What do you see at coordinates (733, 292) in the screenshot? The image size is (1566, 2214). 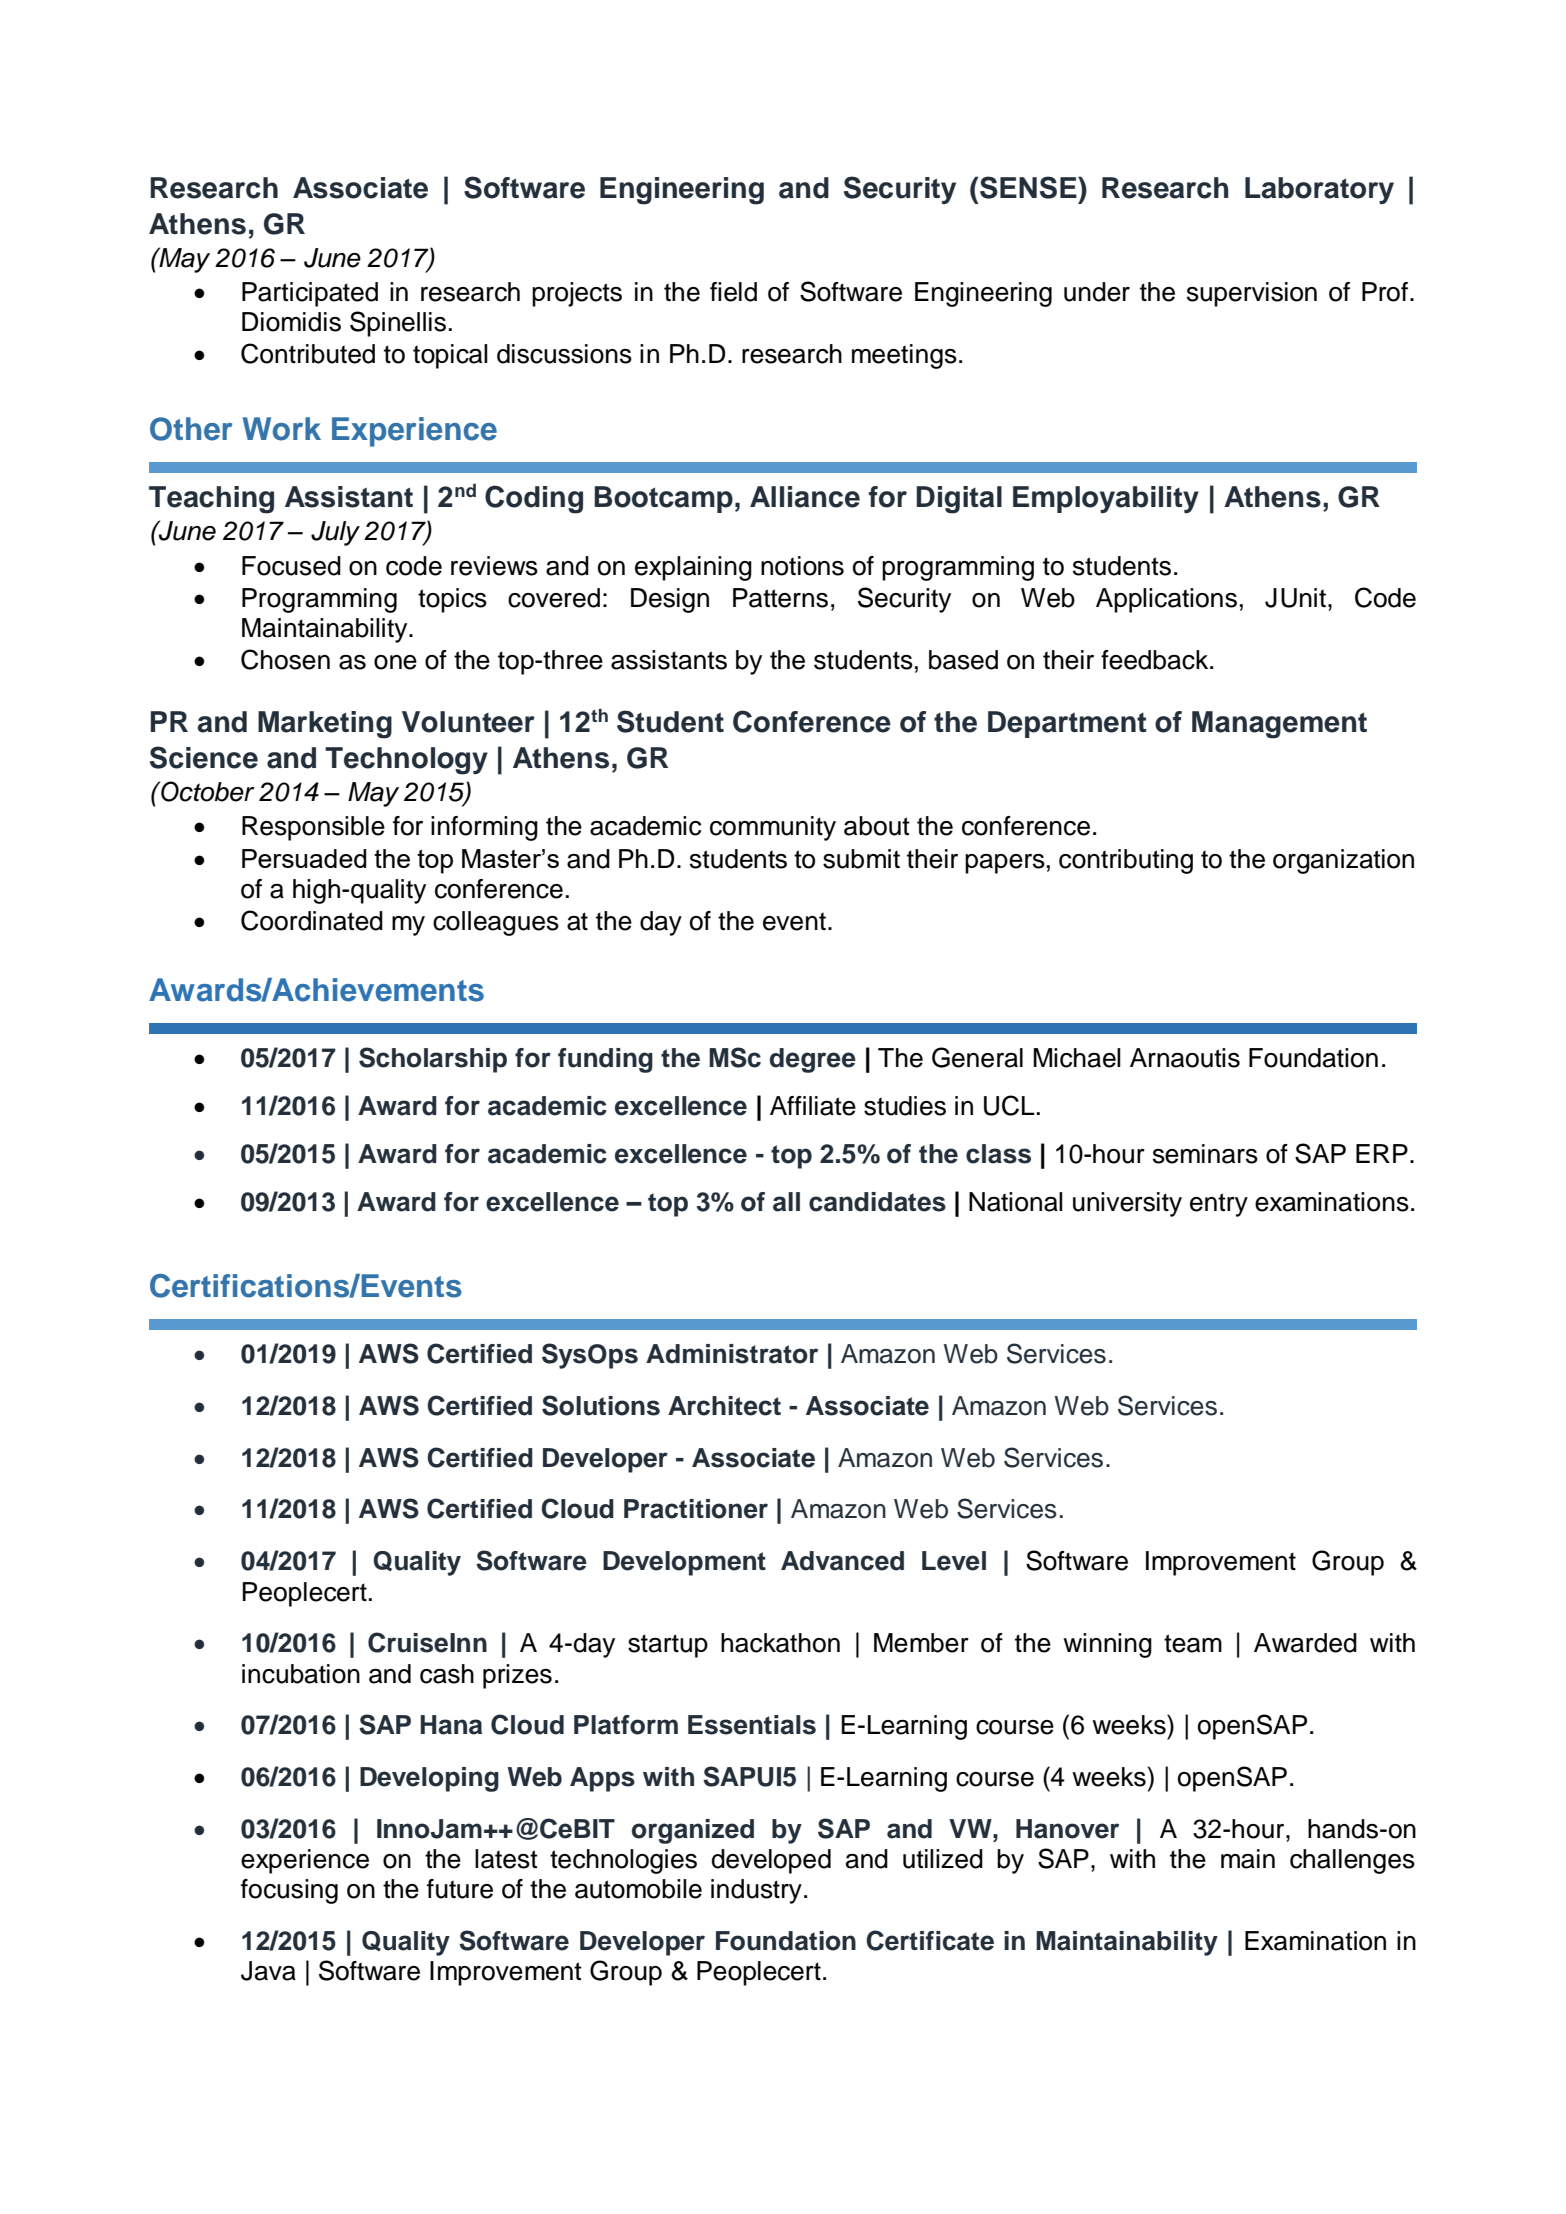 I see `field` at bounding box center [733, 292].
